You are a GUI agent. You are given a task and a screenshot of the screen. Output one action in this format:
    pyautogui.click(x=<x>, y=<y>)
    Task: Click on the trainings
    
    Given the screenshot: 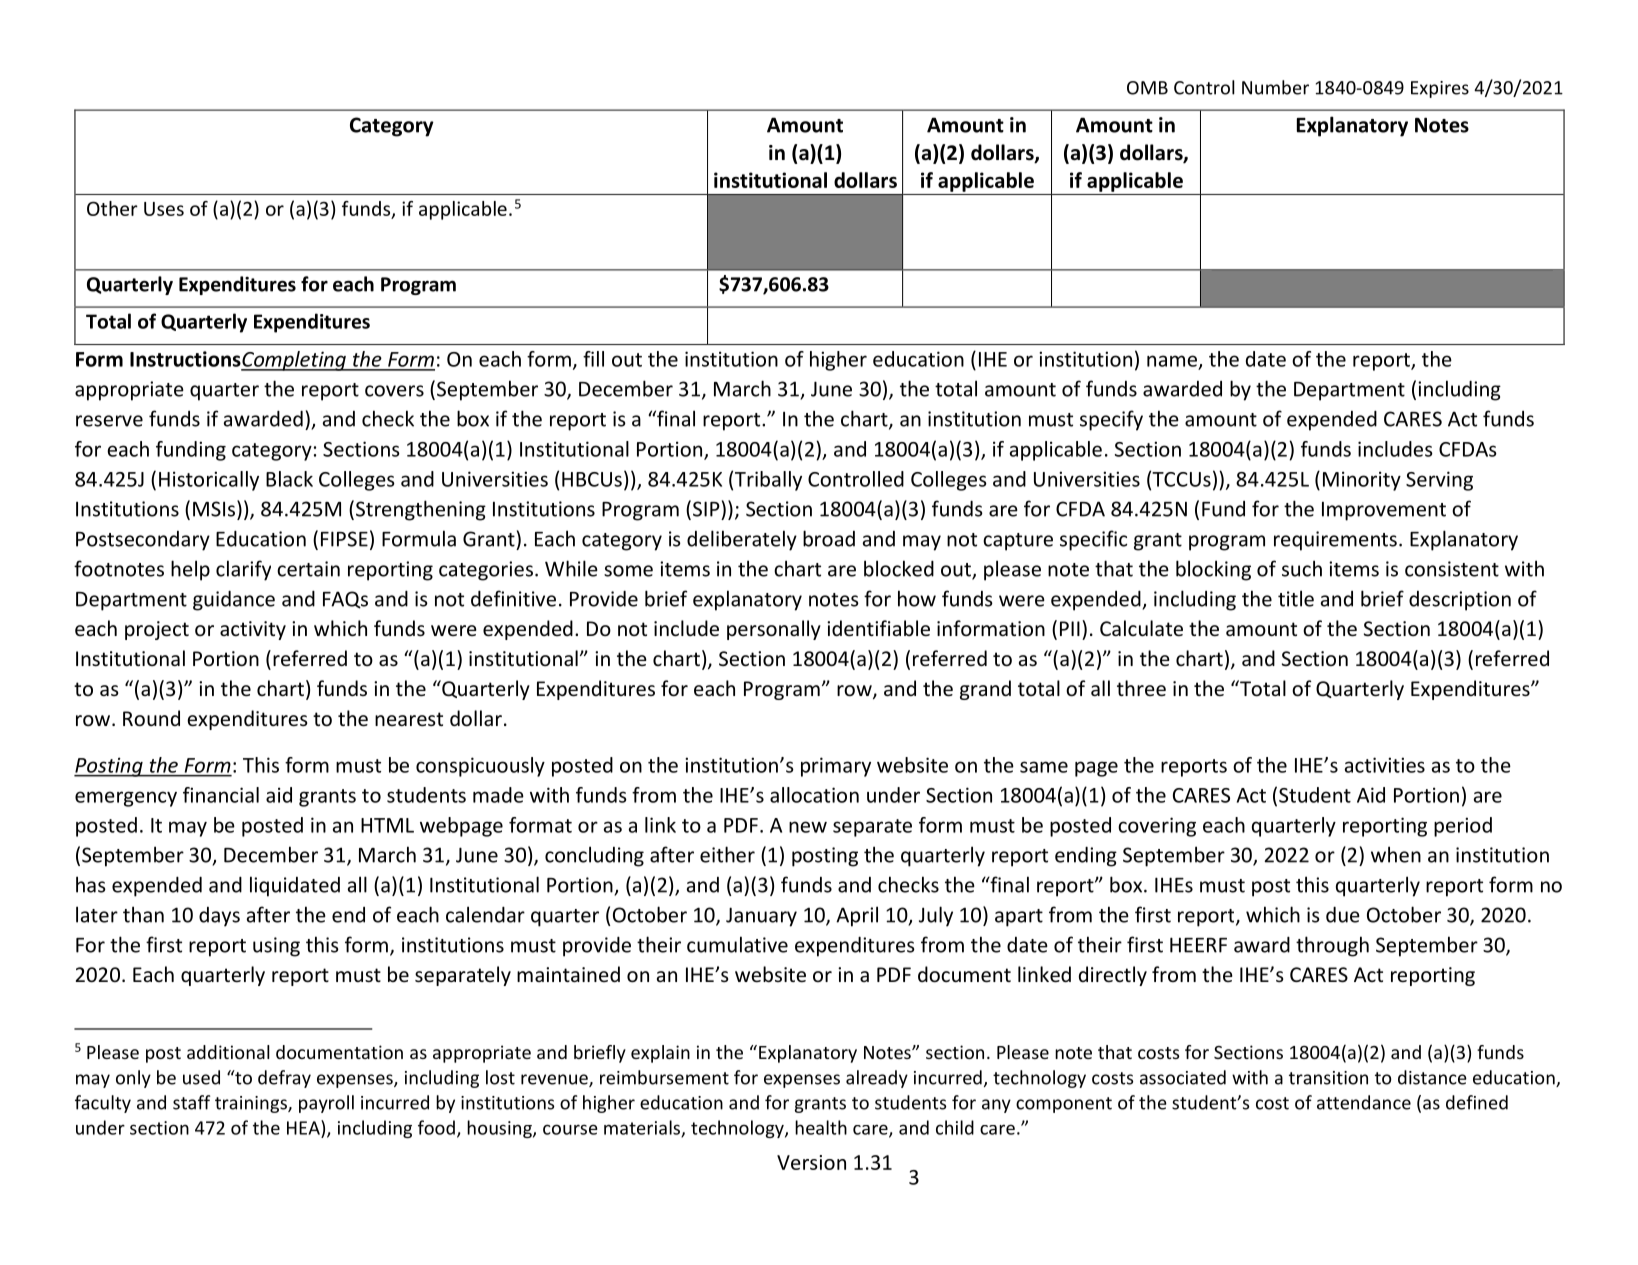 What is the action you would take?
    pyautogui.click(x=252, y=1104)
